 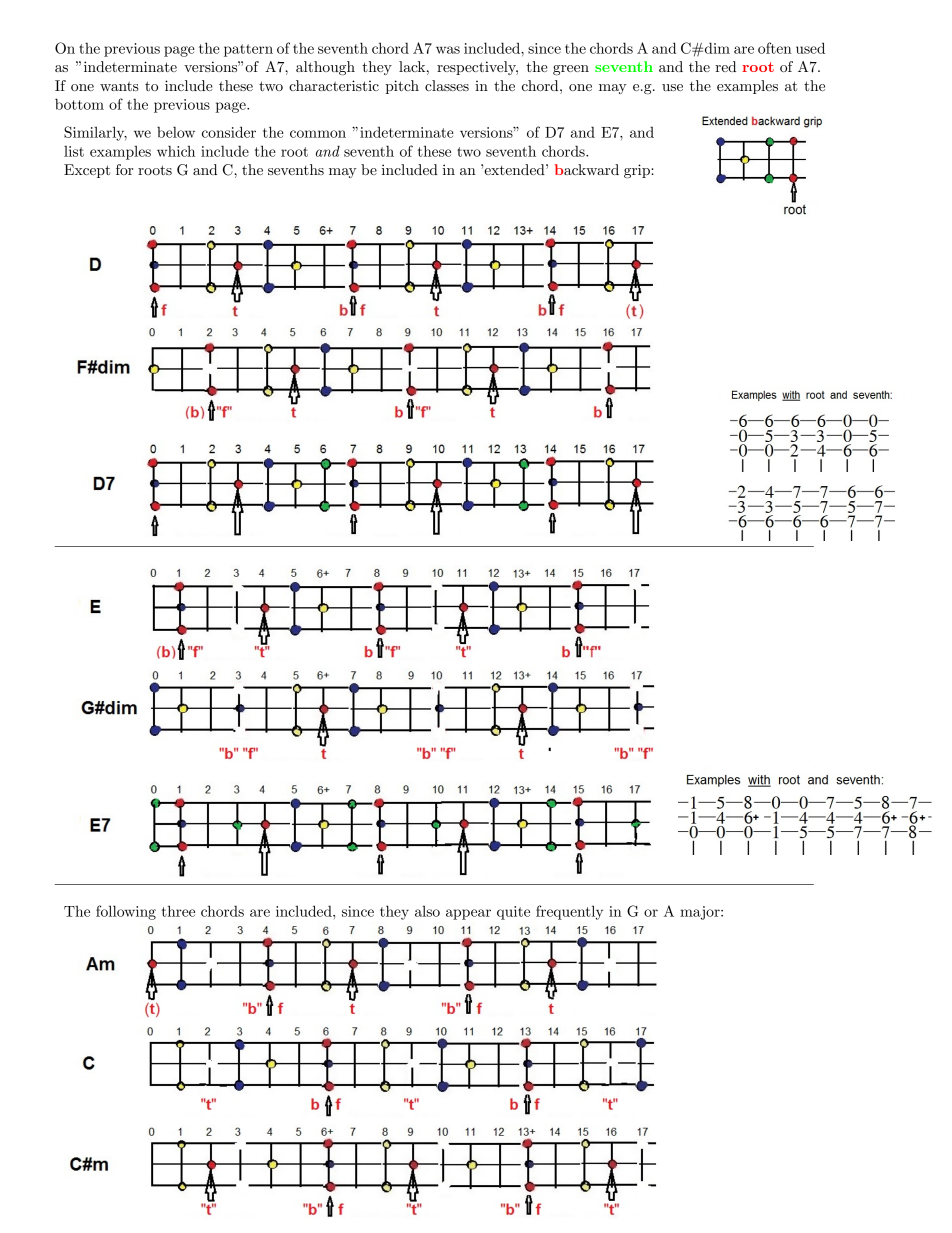 I want to click on wants, so click(x=119, y=86).
